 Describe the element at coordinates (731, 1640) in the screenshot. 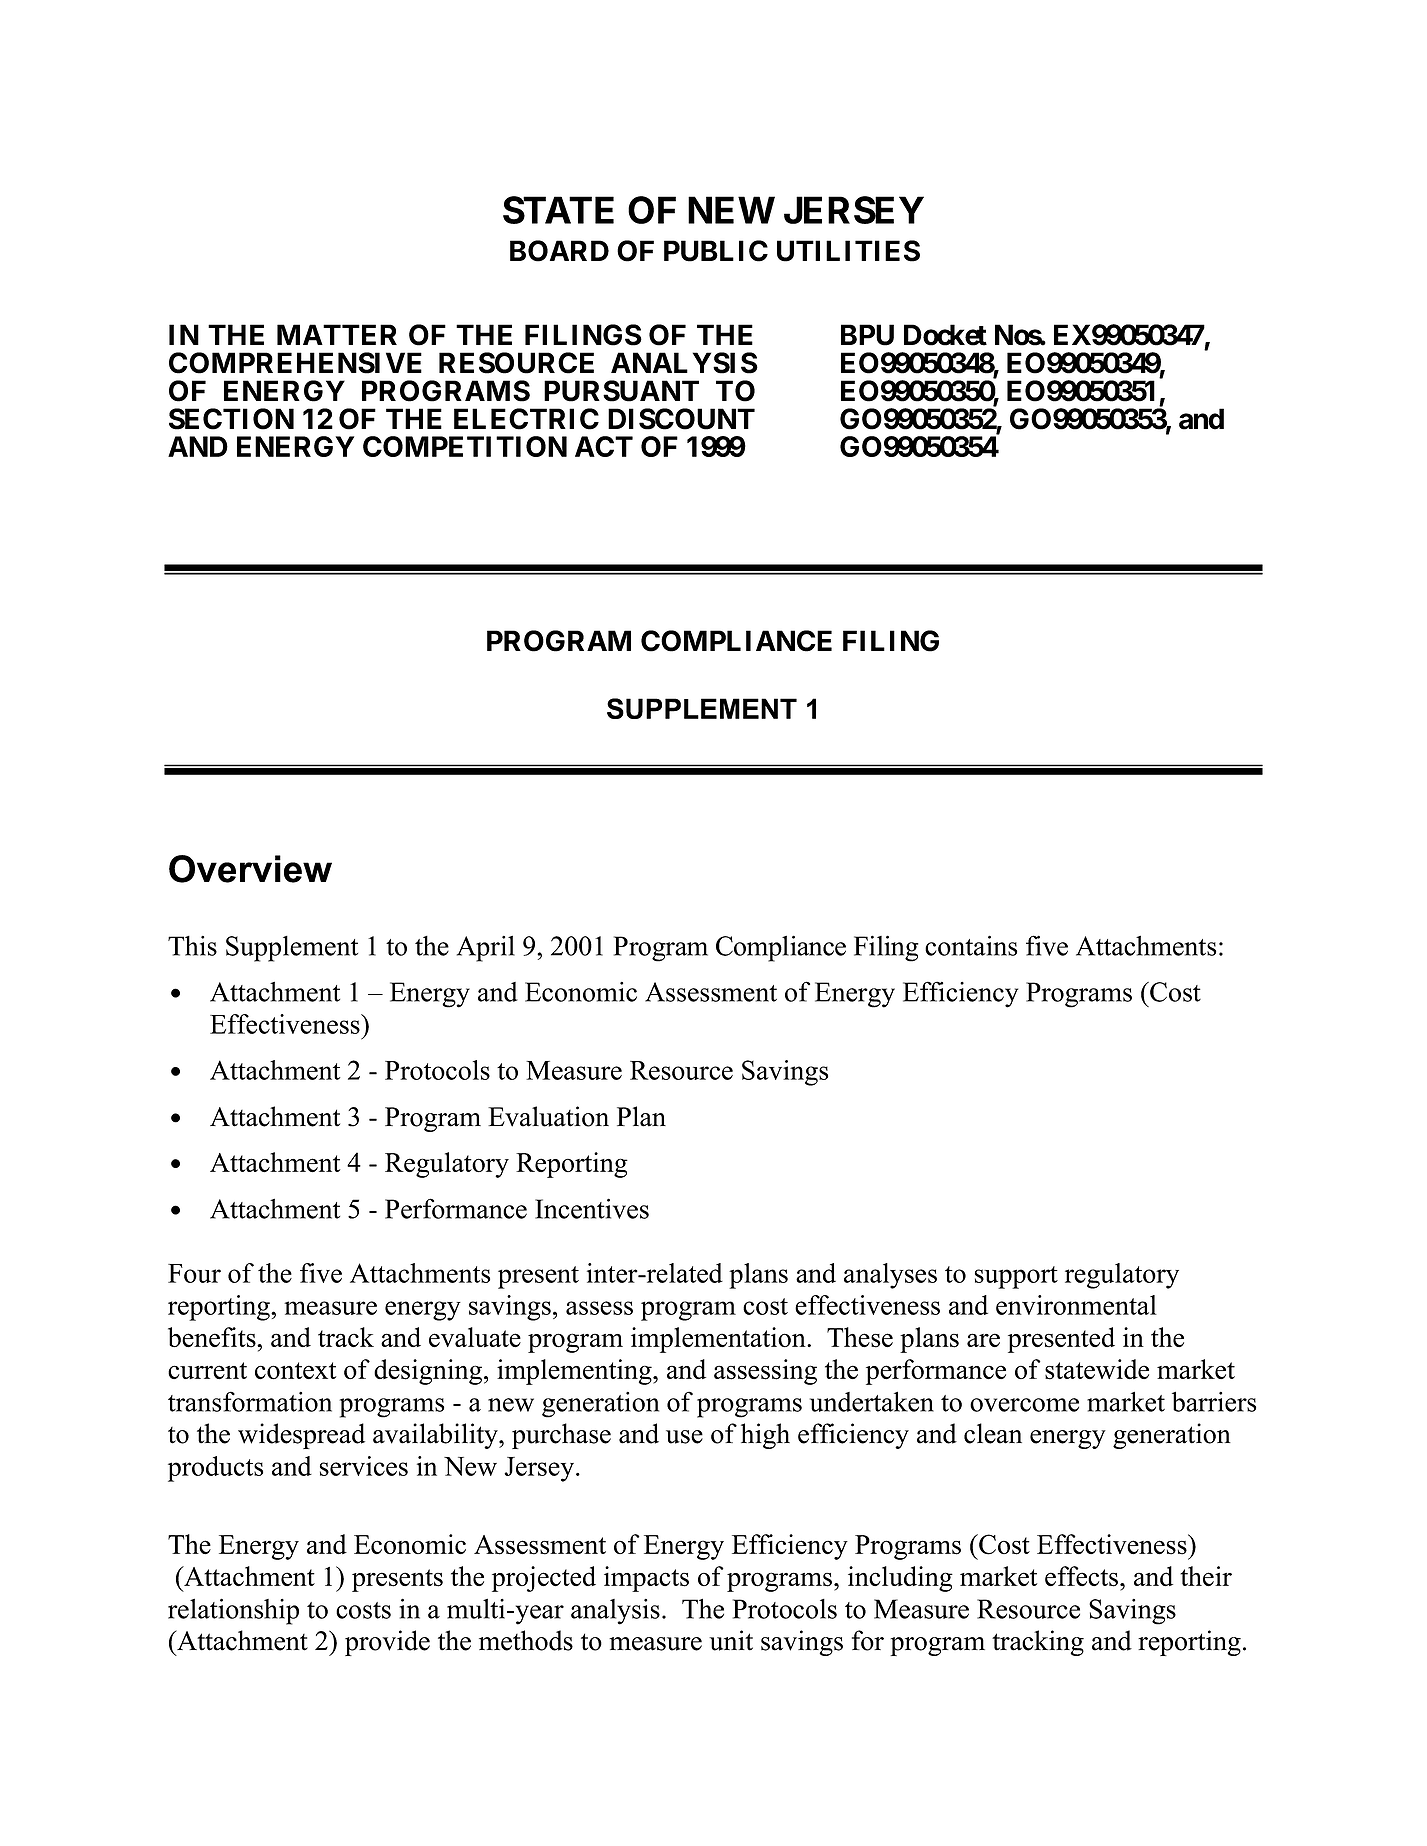

I see `unit` at that location.
